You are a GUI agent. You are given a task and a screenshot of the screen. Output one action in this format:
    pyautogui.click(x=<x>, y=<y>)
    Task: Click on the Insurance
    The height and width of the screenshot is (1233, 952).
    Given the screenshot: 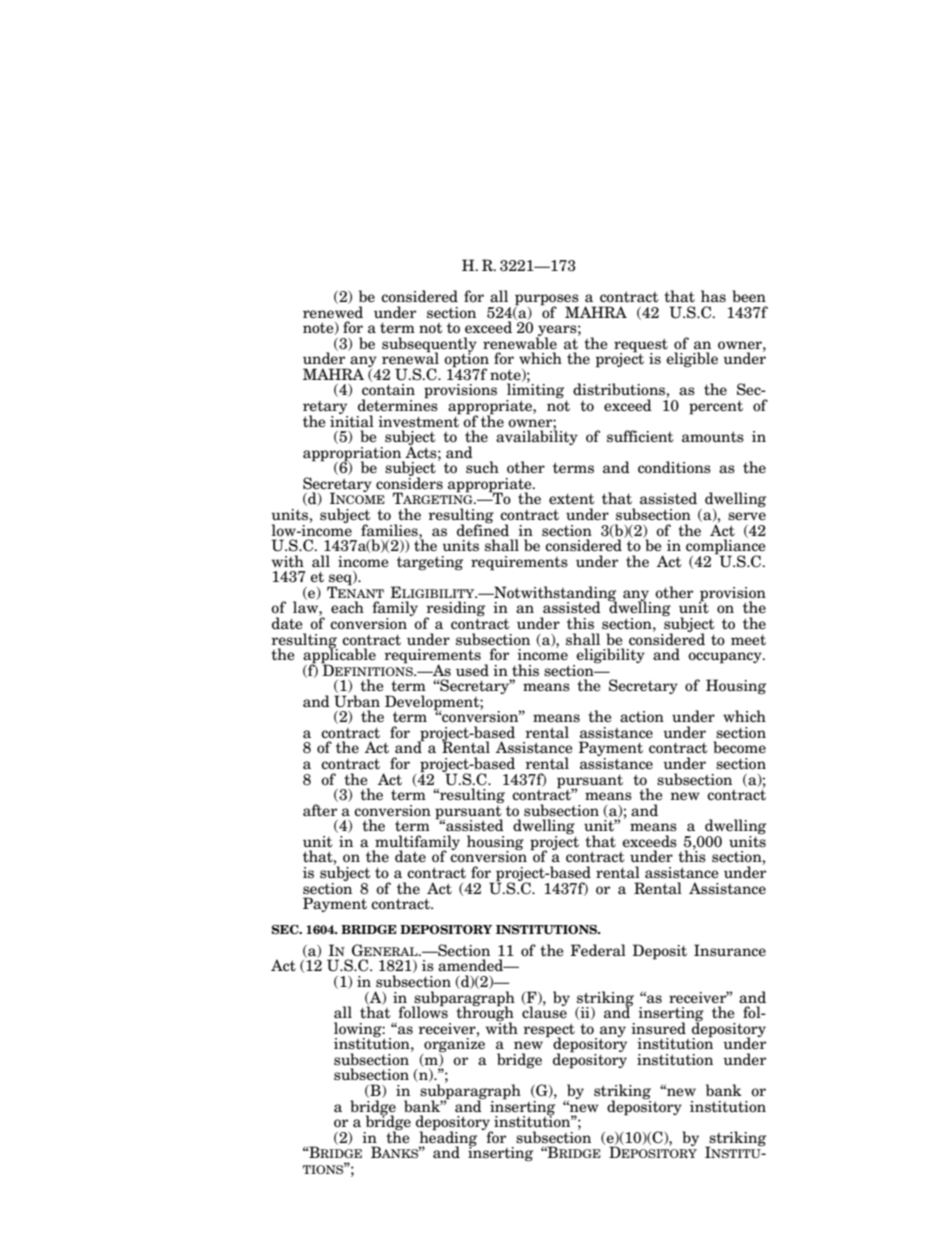 What is the action you would take?
    pyautogui.click(x=730, y=950)
